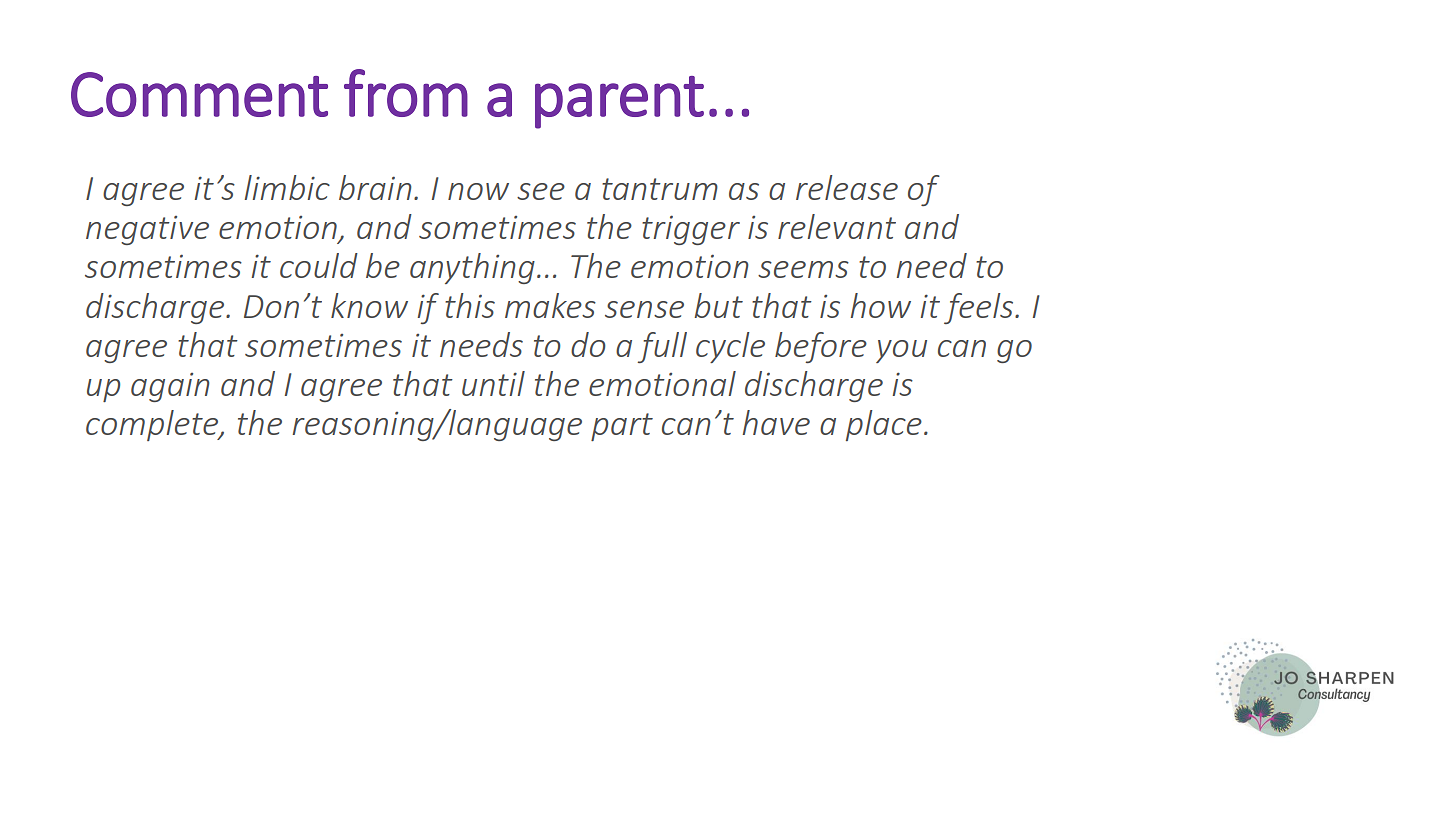  What do you see at coordinates (803, 269) in the image?
I see `seems` at bounding box center [803, 269].
